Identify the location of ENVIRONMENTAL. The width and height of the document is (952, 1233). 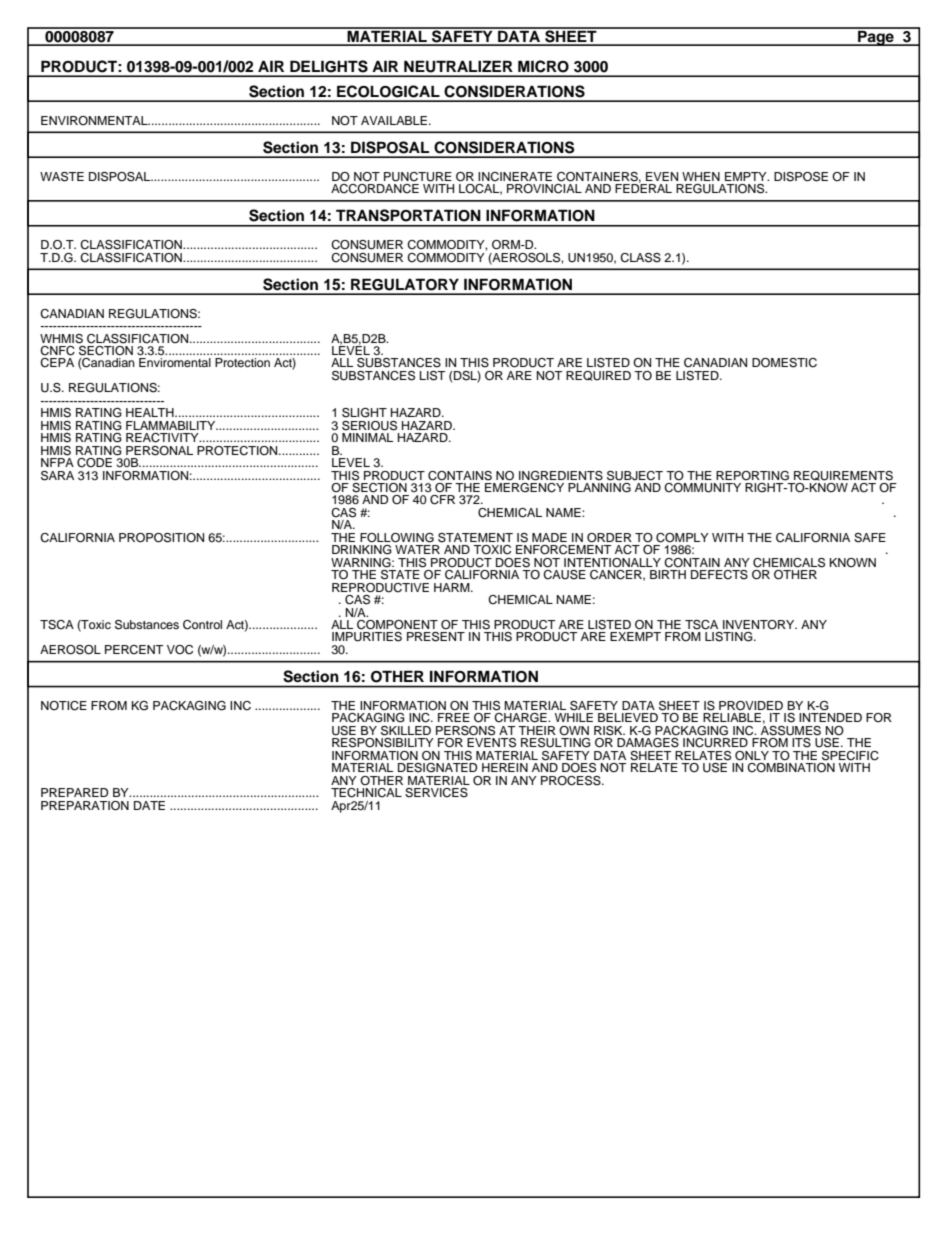
(95, 120).
